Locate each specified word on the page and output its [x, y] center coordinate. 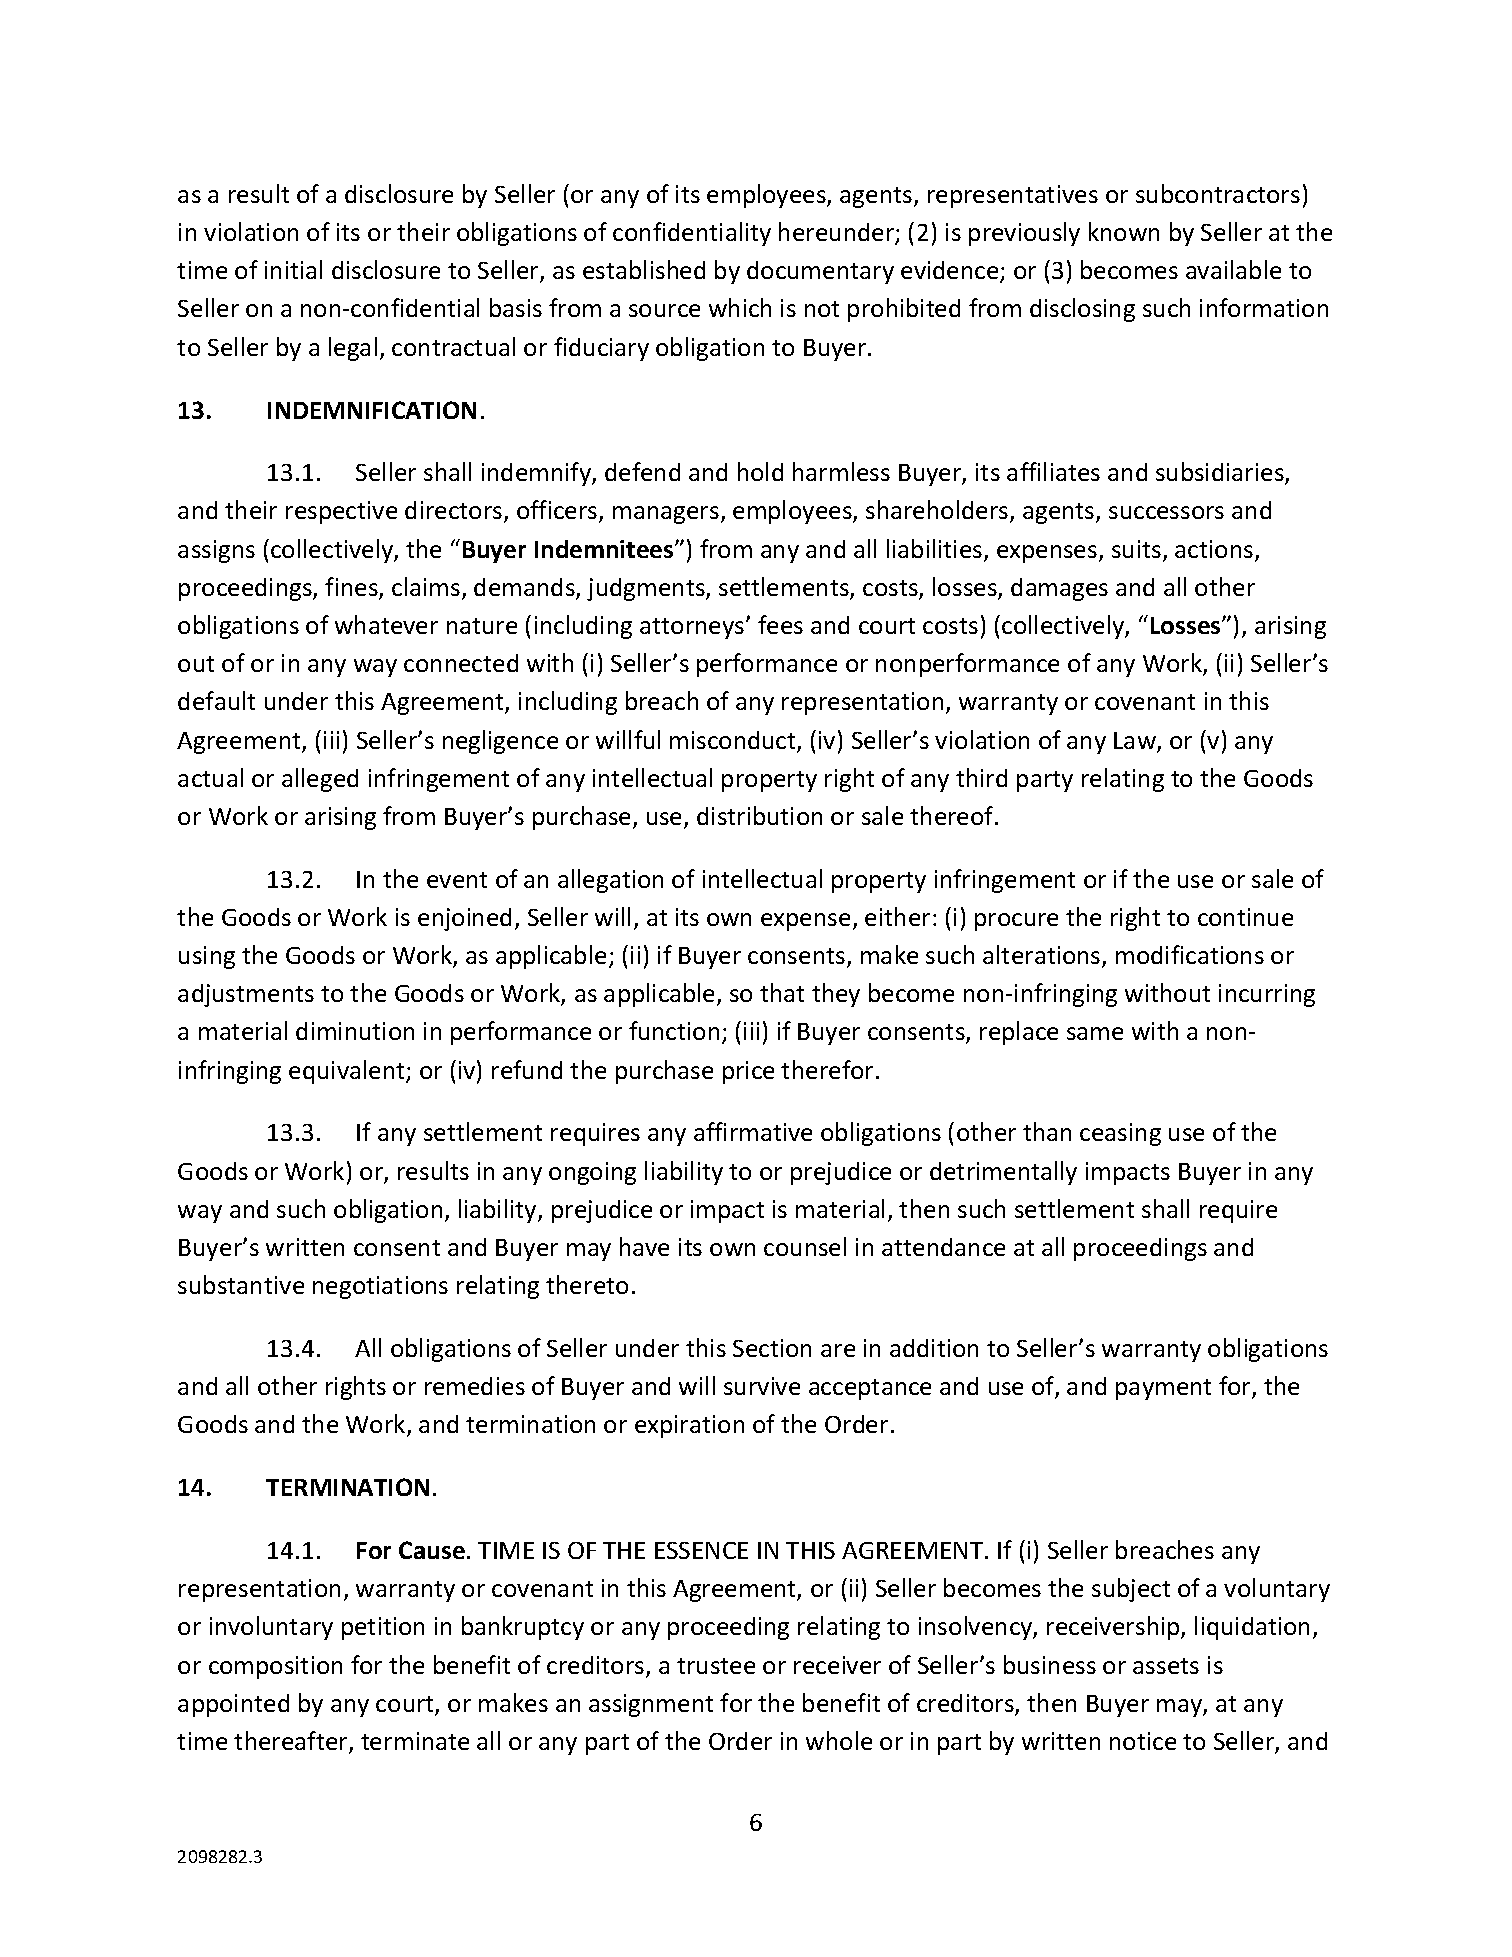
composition [275, 1667]
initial [293, 269]
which [740, 307]
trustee [716, 1666]
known [1124, 231]
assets [1166, 1666]
